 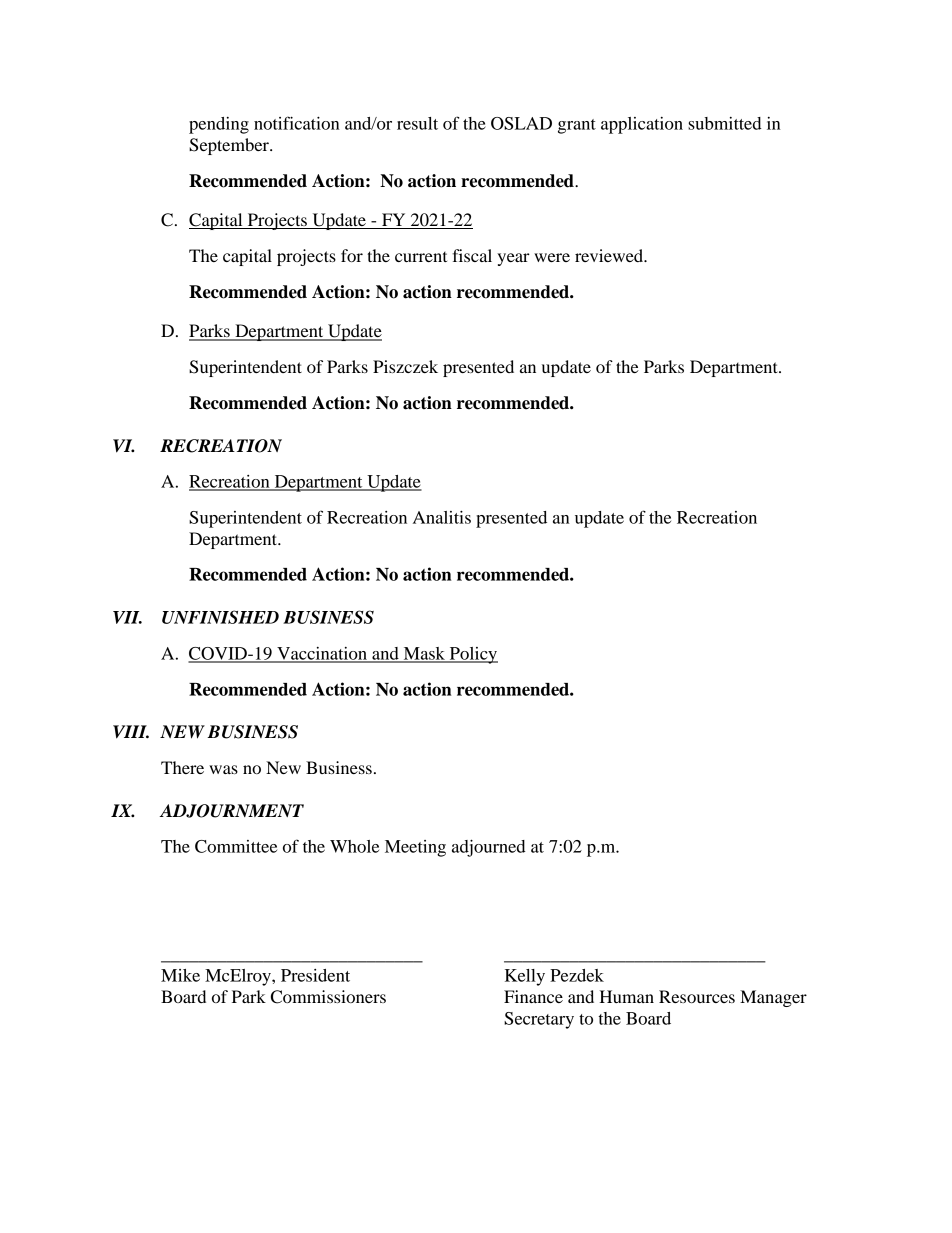 I want to click on UNFINISHED, so click(x=220, y=617).
